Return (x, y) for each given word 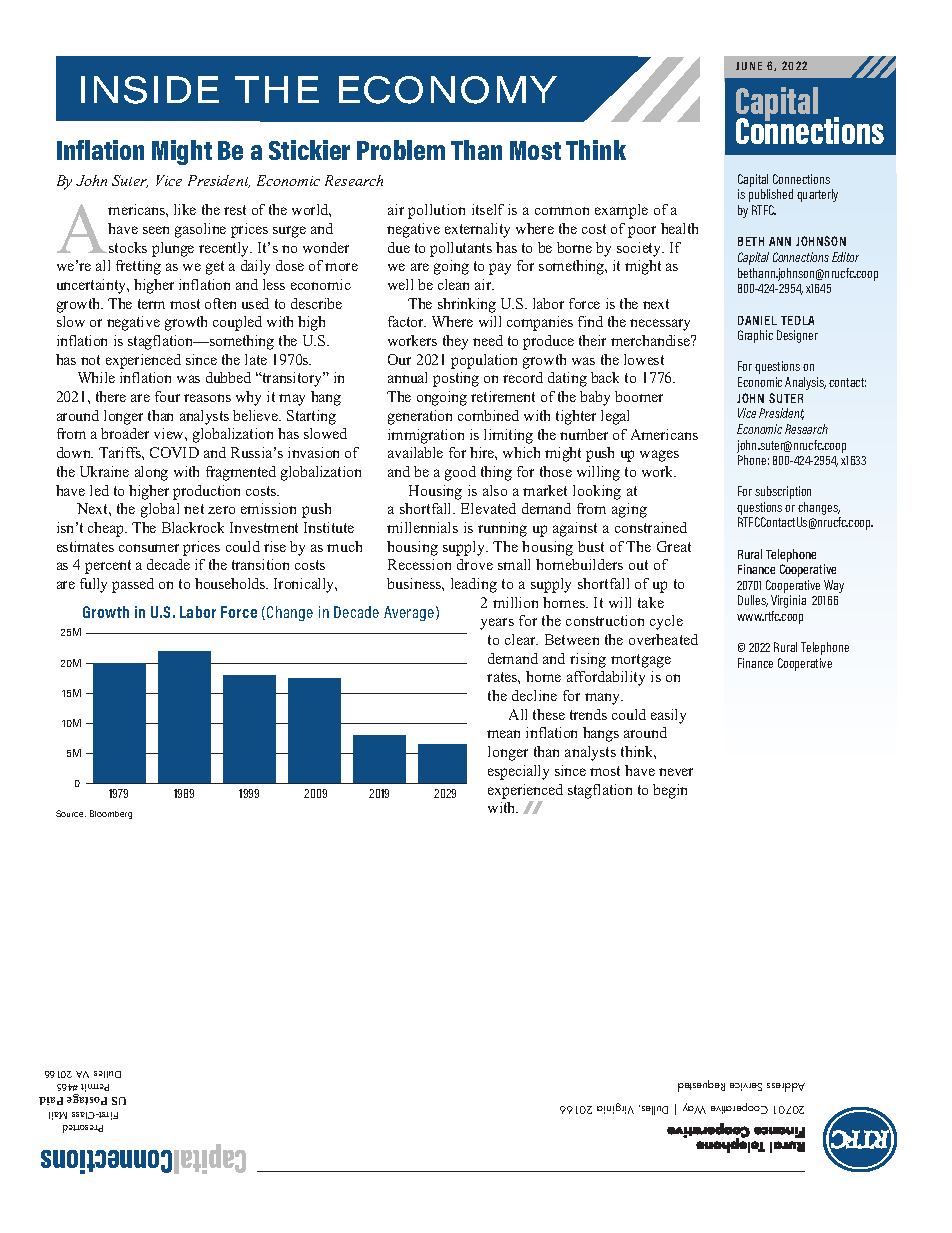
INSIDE (150, 90)
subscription (783, 492)
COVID (174, 452)
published (771, 195)
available (415, 452)
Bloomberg (111, 814)
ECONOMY (448, 90)
